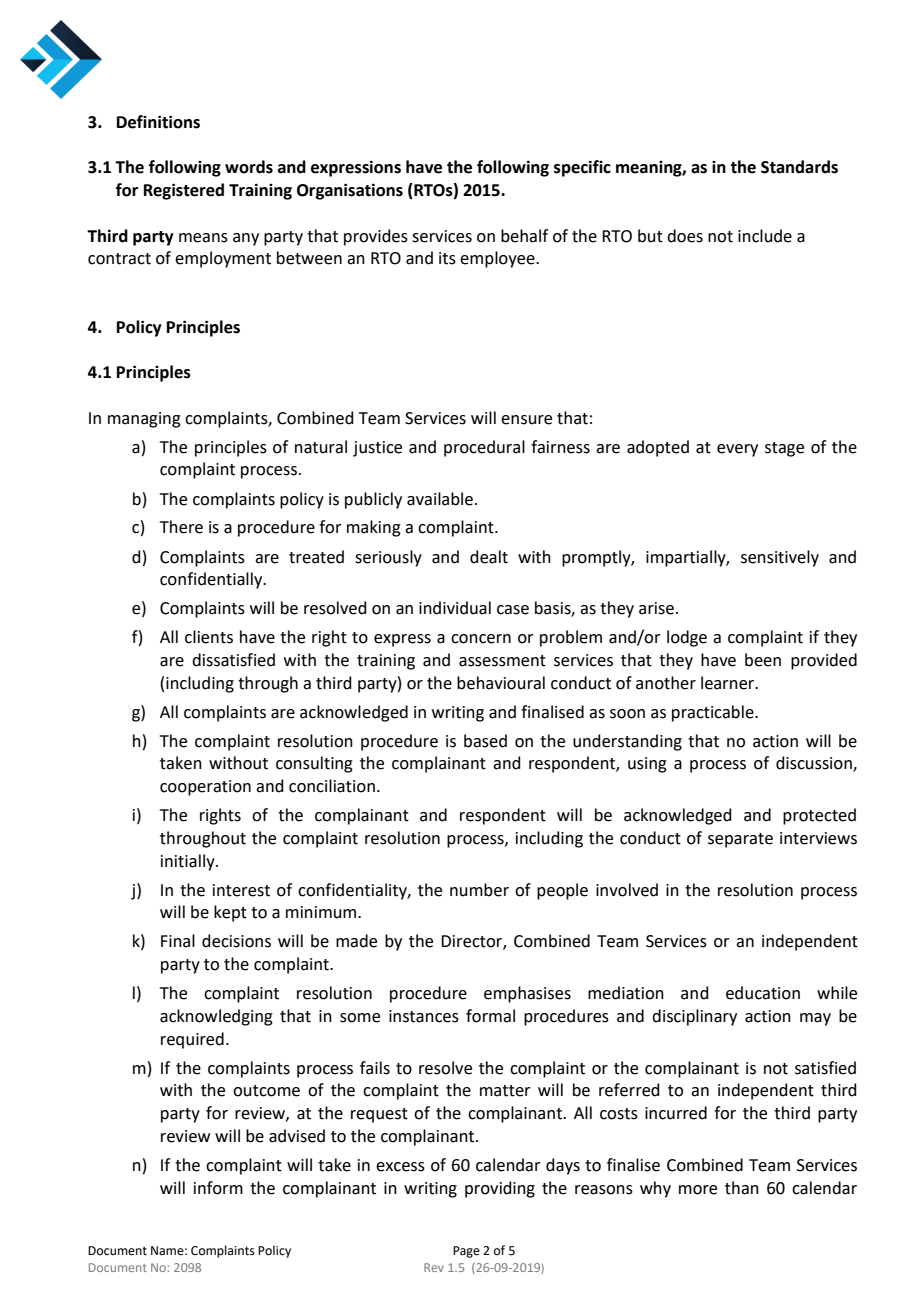 The width and height of the image is (924, 1308). I want to click on words, so click(249, 167).
